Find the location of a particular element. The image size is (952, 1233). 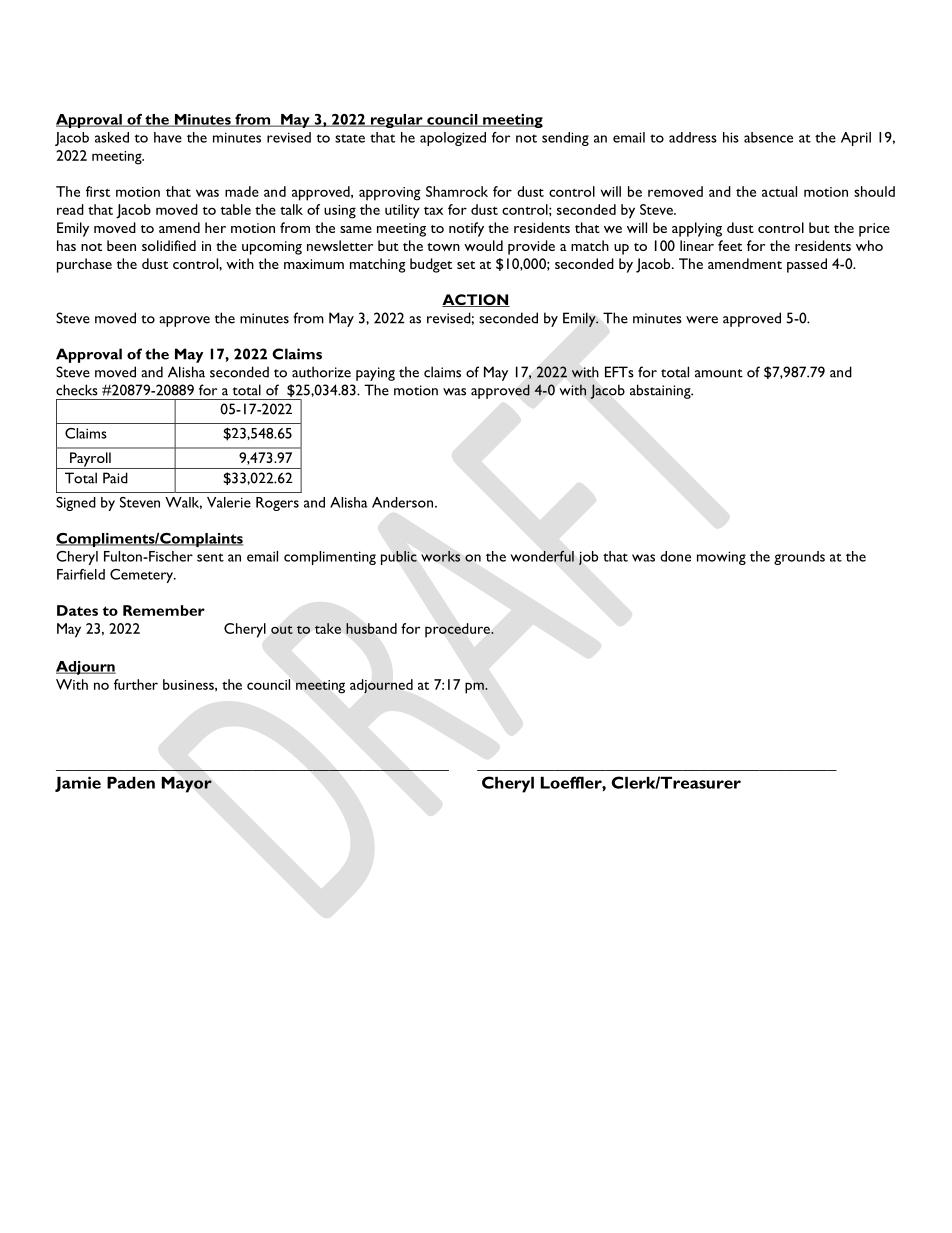

Payroll is located at coordinates (90, 460).
